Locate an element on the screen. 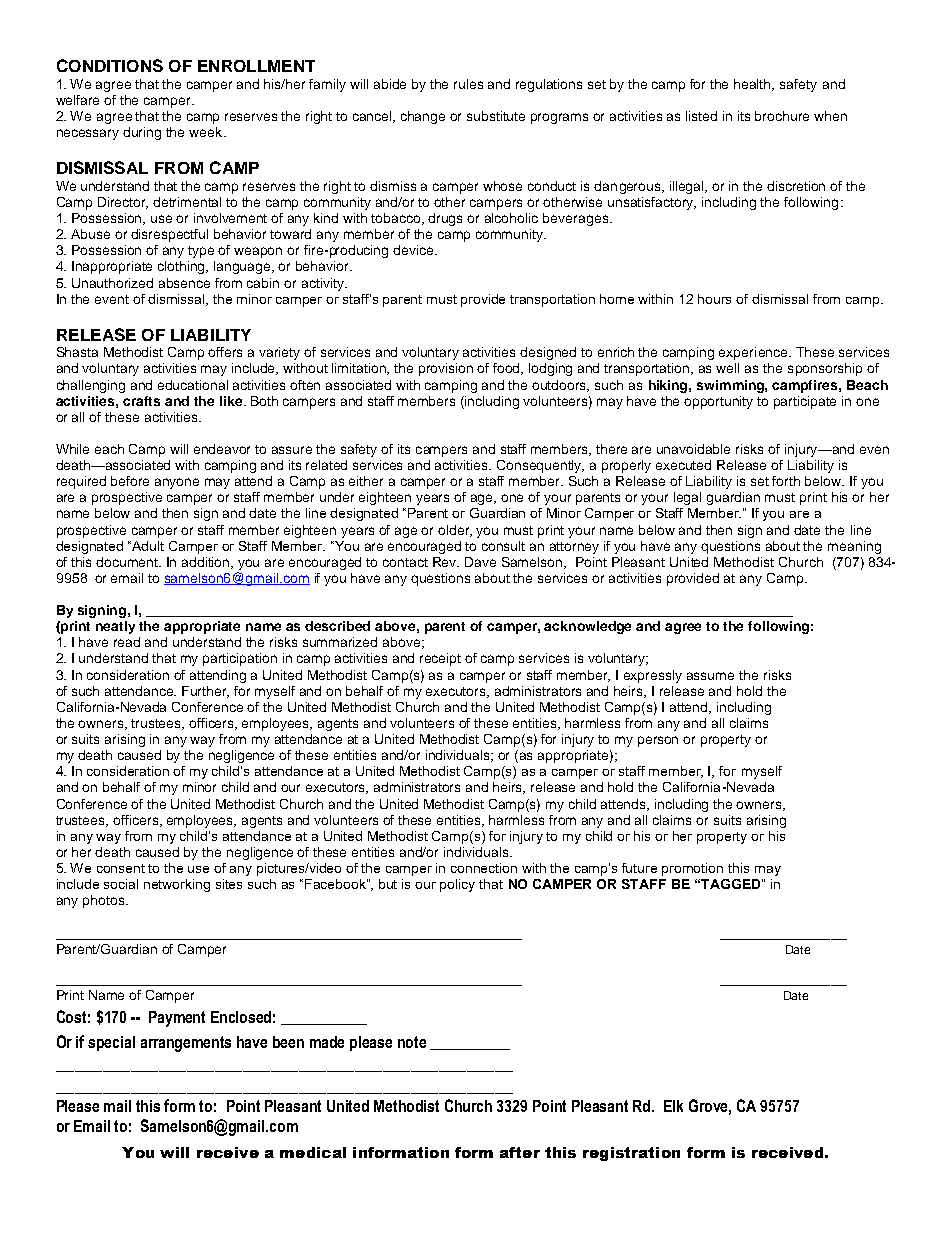  connection is located at coordinates (484, 868).
